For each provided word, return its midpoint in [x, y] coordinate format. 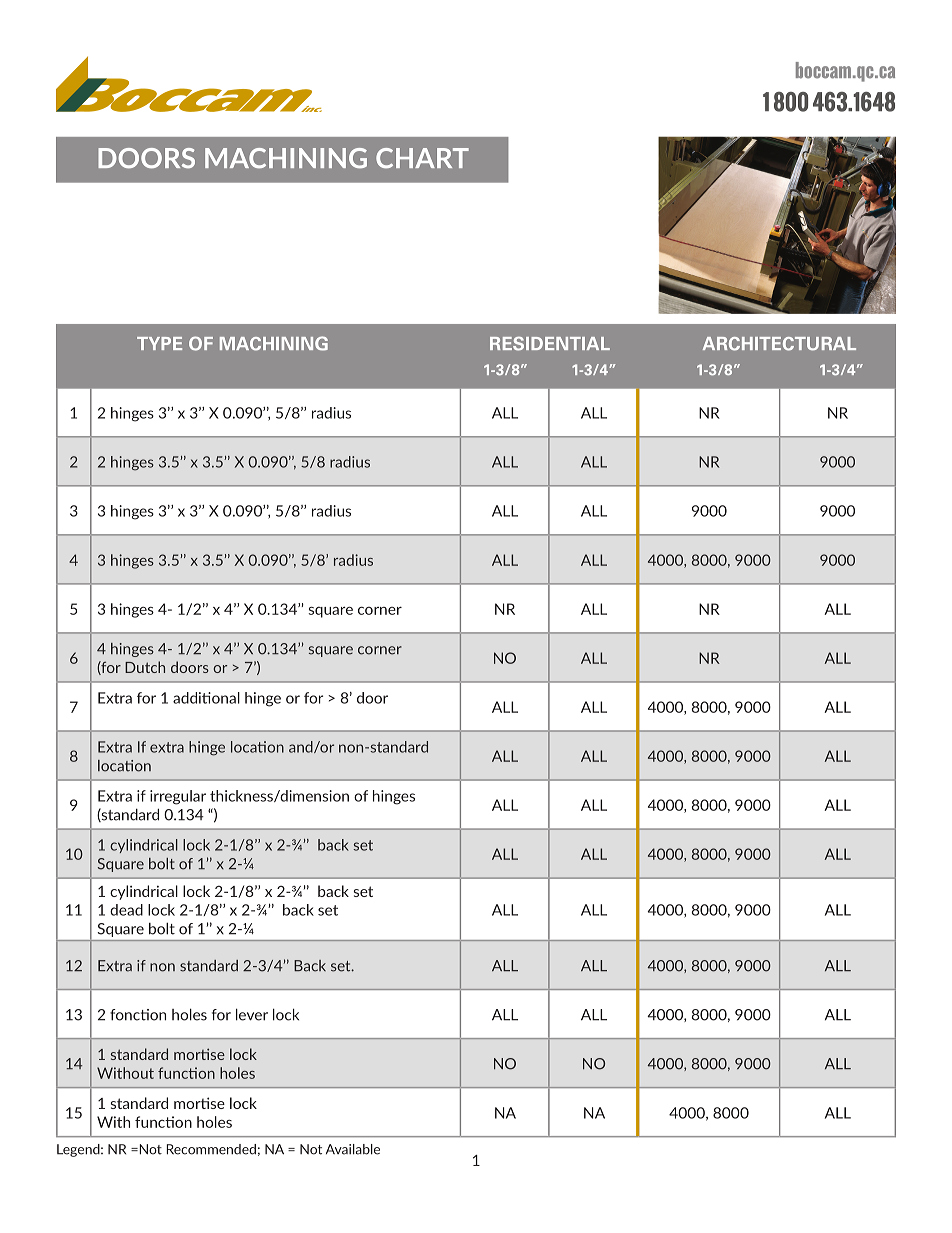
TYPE [159, 343]
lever [252, 1014]
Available [353, 1149]
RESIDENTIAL [550, 344]
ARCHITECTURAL [779, 344]
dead [126, 910]
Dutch [145, 667]
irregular [178, 797]
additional [206, 698]
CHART [422, 158]
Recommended [211, 1149]
